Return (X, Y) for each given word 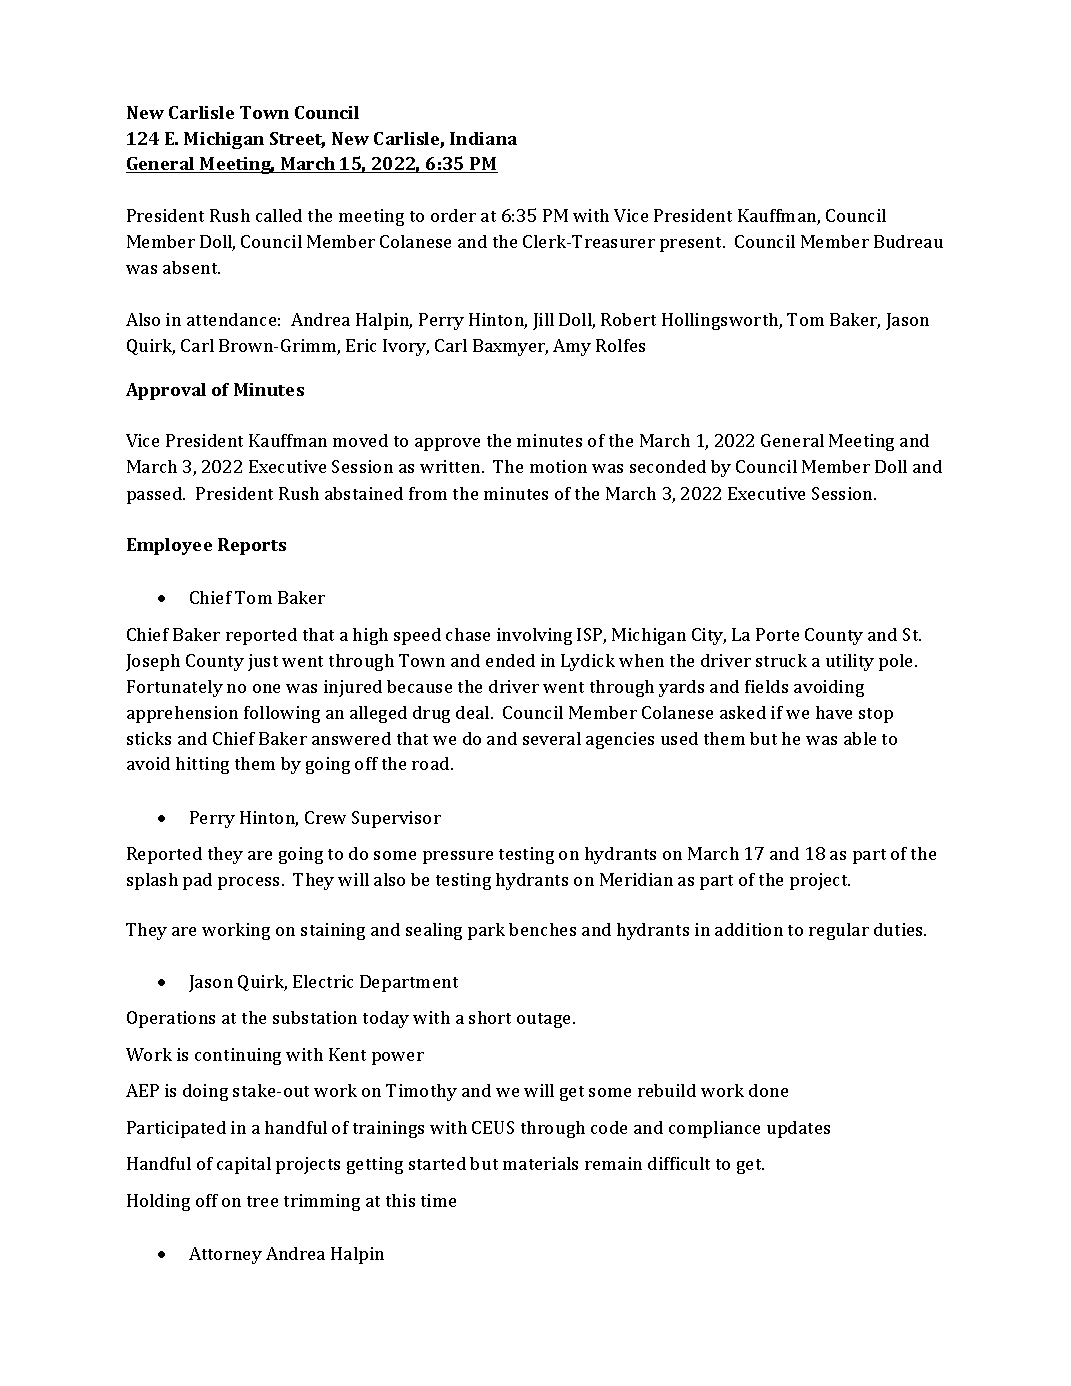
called (279, 215)
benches (542, 929)
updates (798, 1129)
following (282, 714)
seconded (668, 466)
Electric (323, 981)
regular (839, 931)
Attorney (225, 1255)
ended (510, 660)
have (834, 712)
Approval (166, 391)
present (692, 244)
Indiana (483, 138)
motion (558, 466)
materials (540, 1163)
